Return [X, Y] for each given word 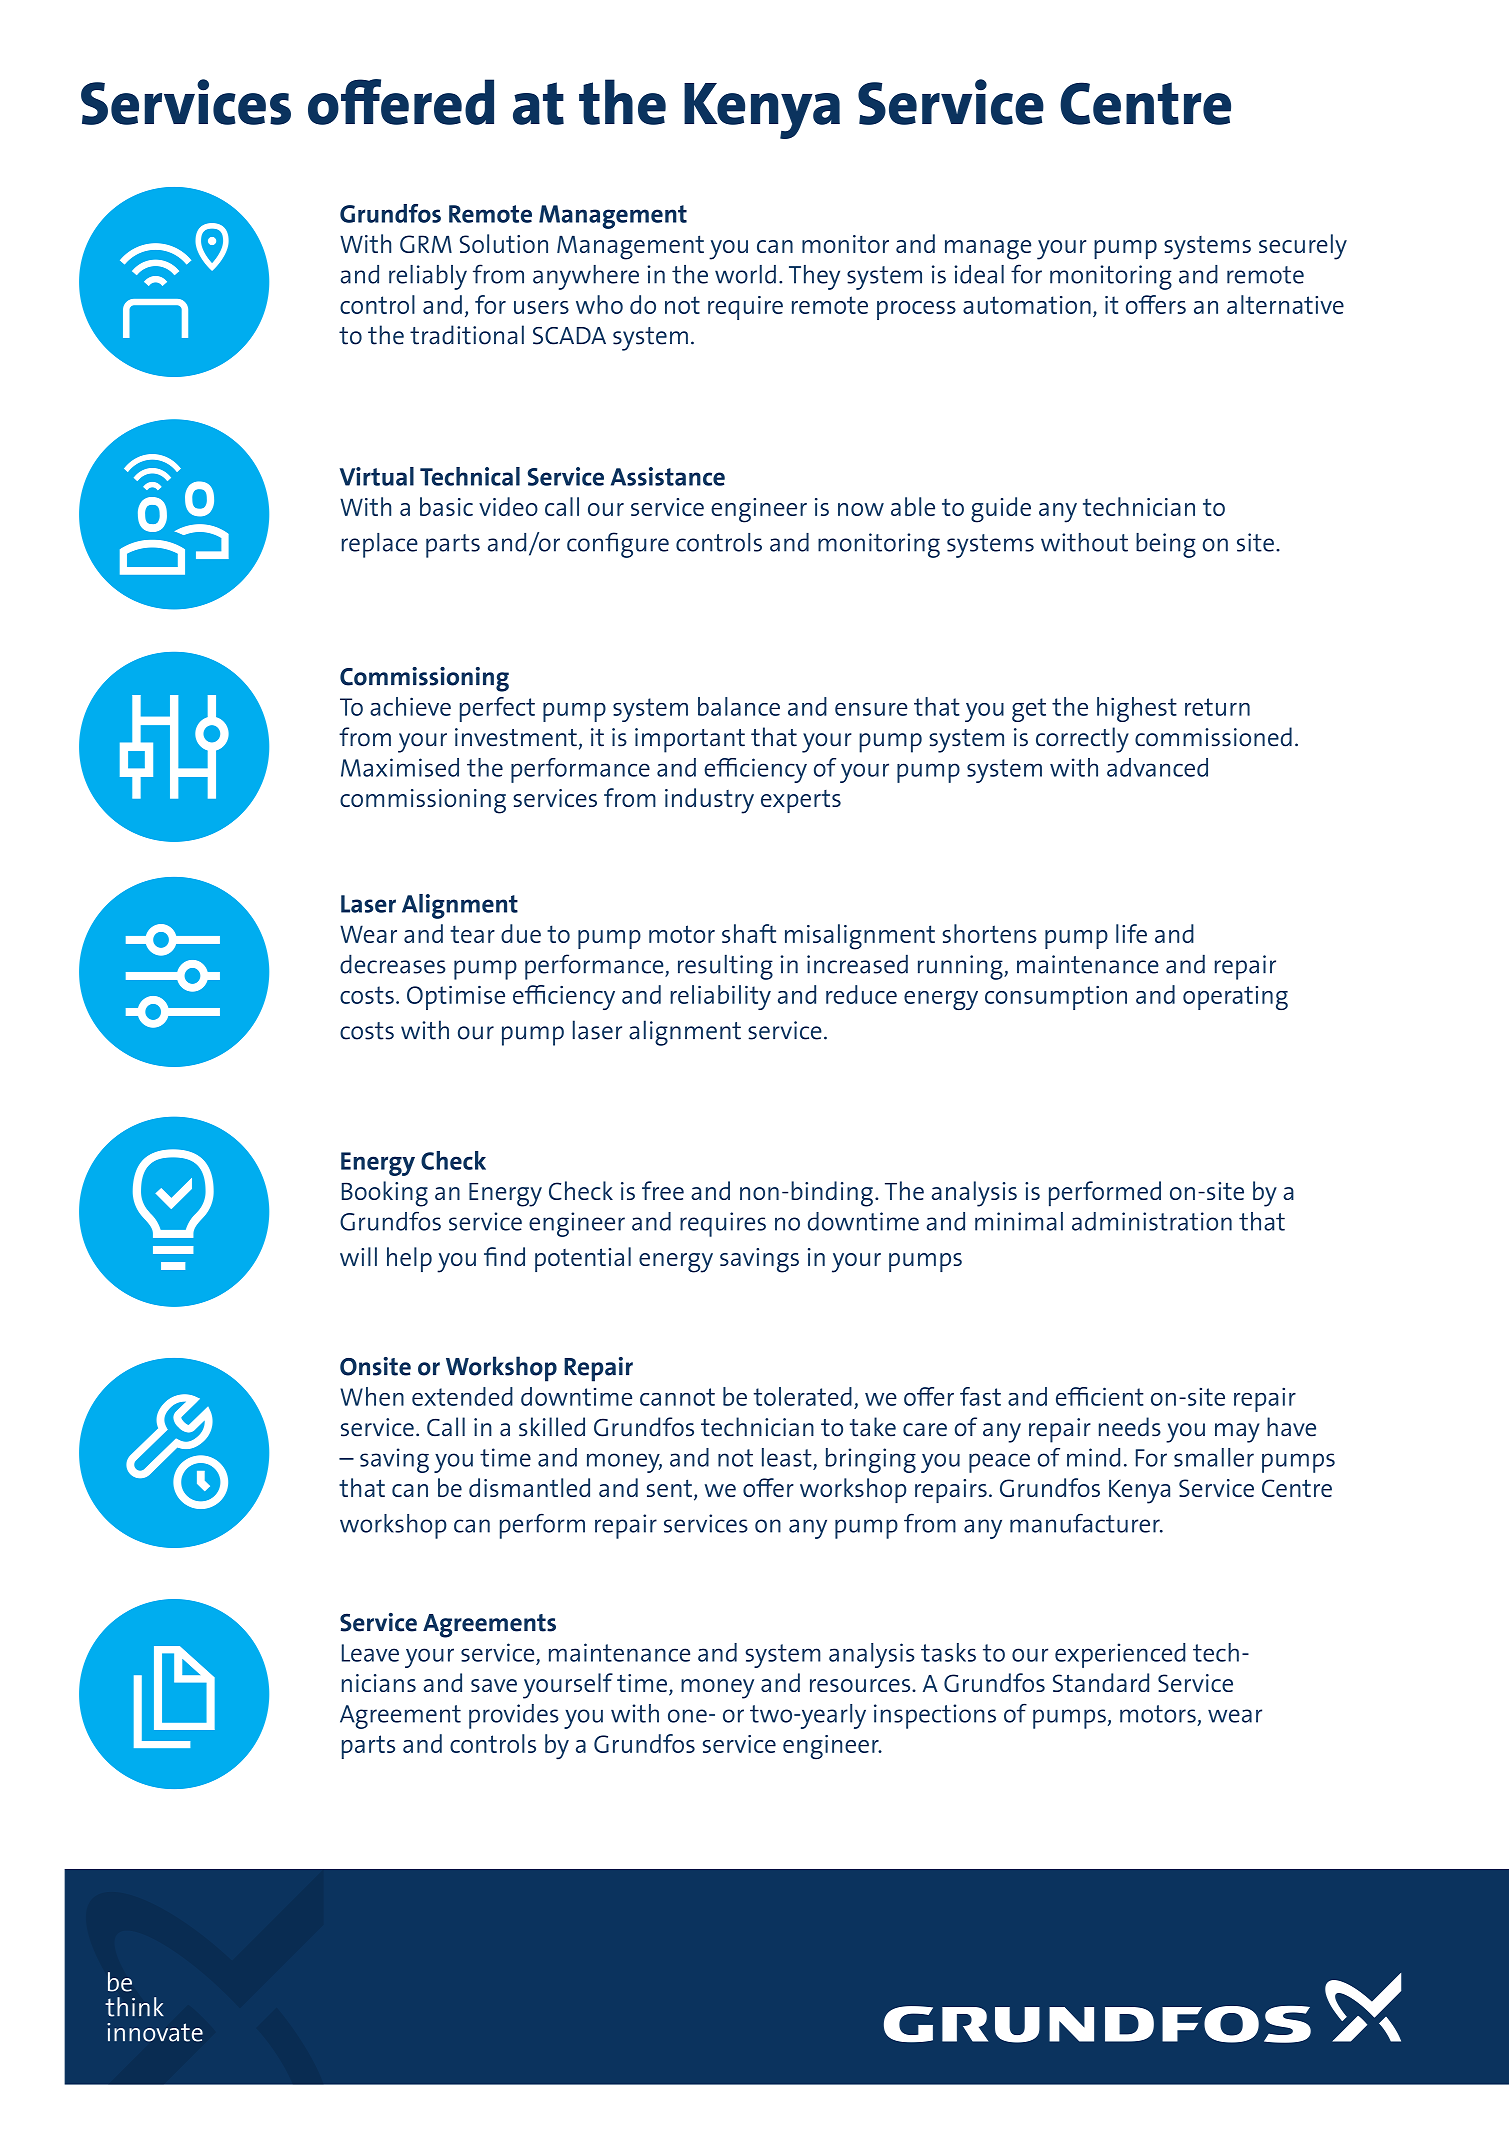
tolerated [802, 1396]
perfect [497, 709]
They [814, 277]
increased [857, 964]
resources [861, 1685]
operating [1235, 998]
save [494, 1685]
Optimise [456, 998]
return [1217, 707]
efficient [1100, 1396]
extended [462, 1396]
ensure [871, 709]
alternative [1285, 304]
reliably [428, 277]
